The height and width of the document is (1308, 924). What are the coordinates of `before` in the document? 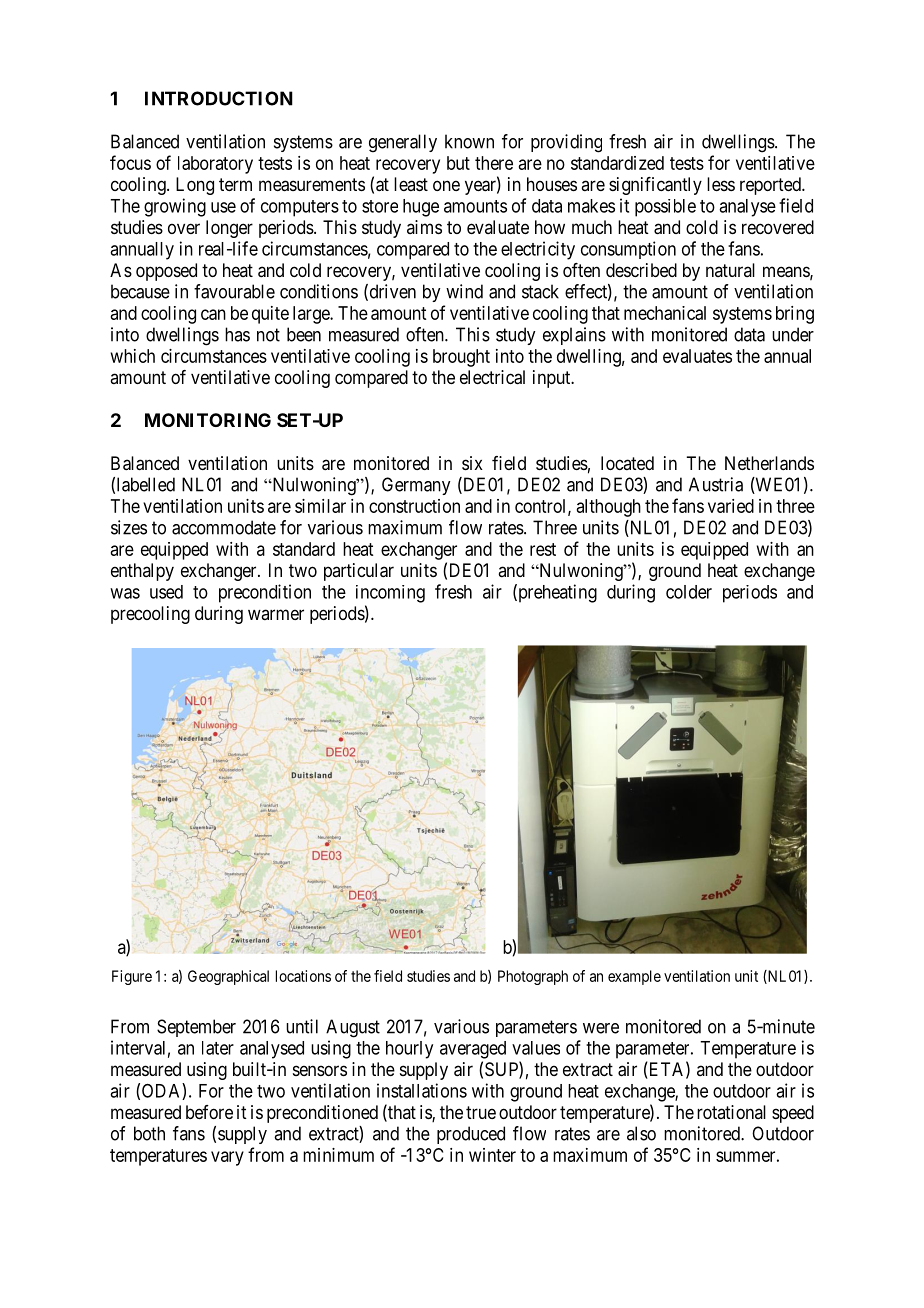 It's located at (209, 1112).
